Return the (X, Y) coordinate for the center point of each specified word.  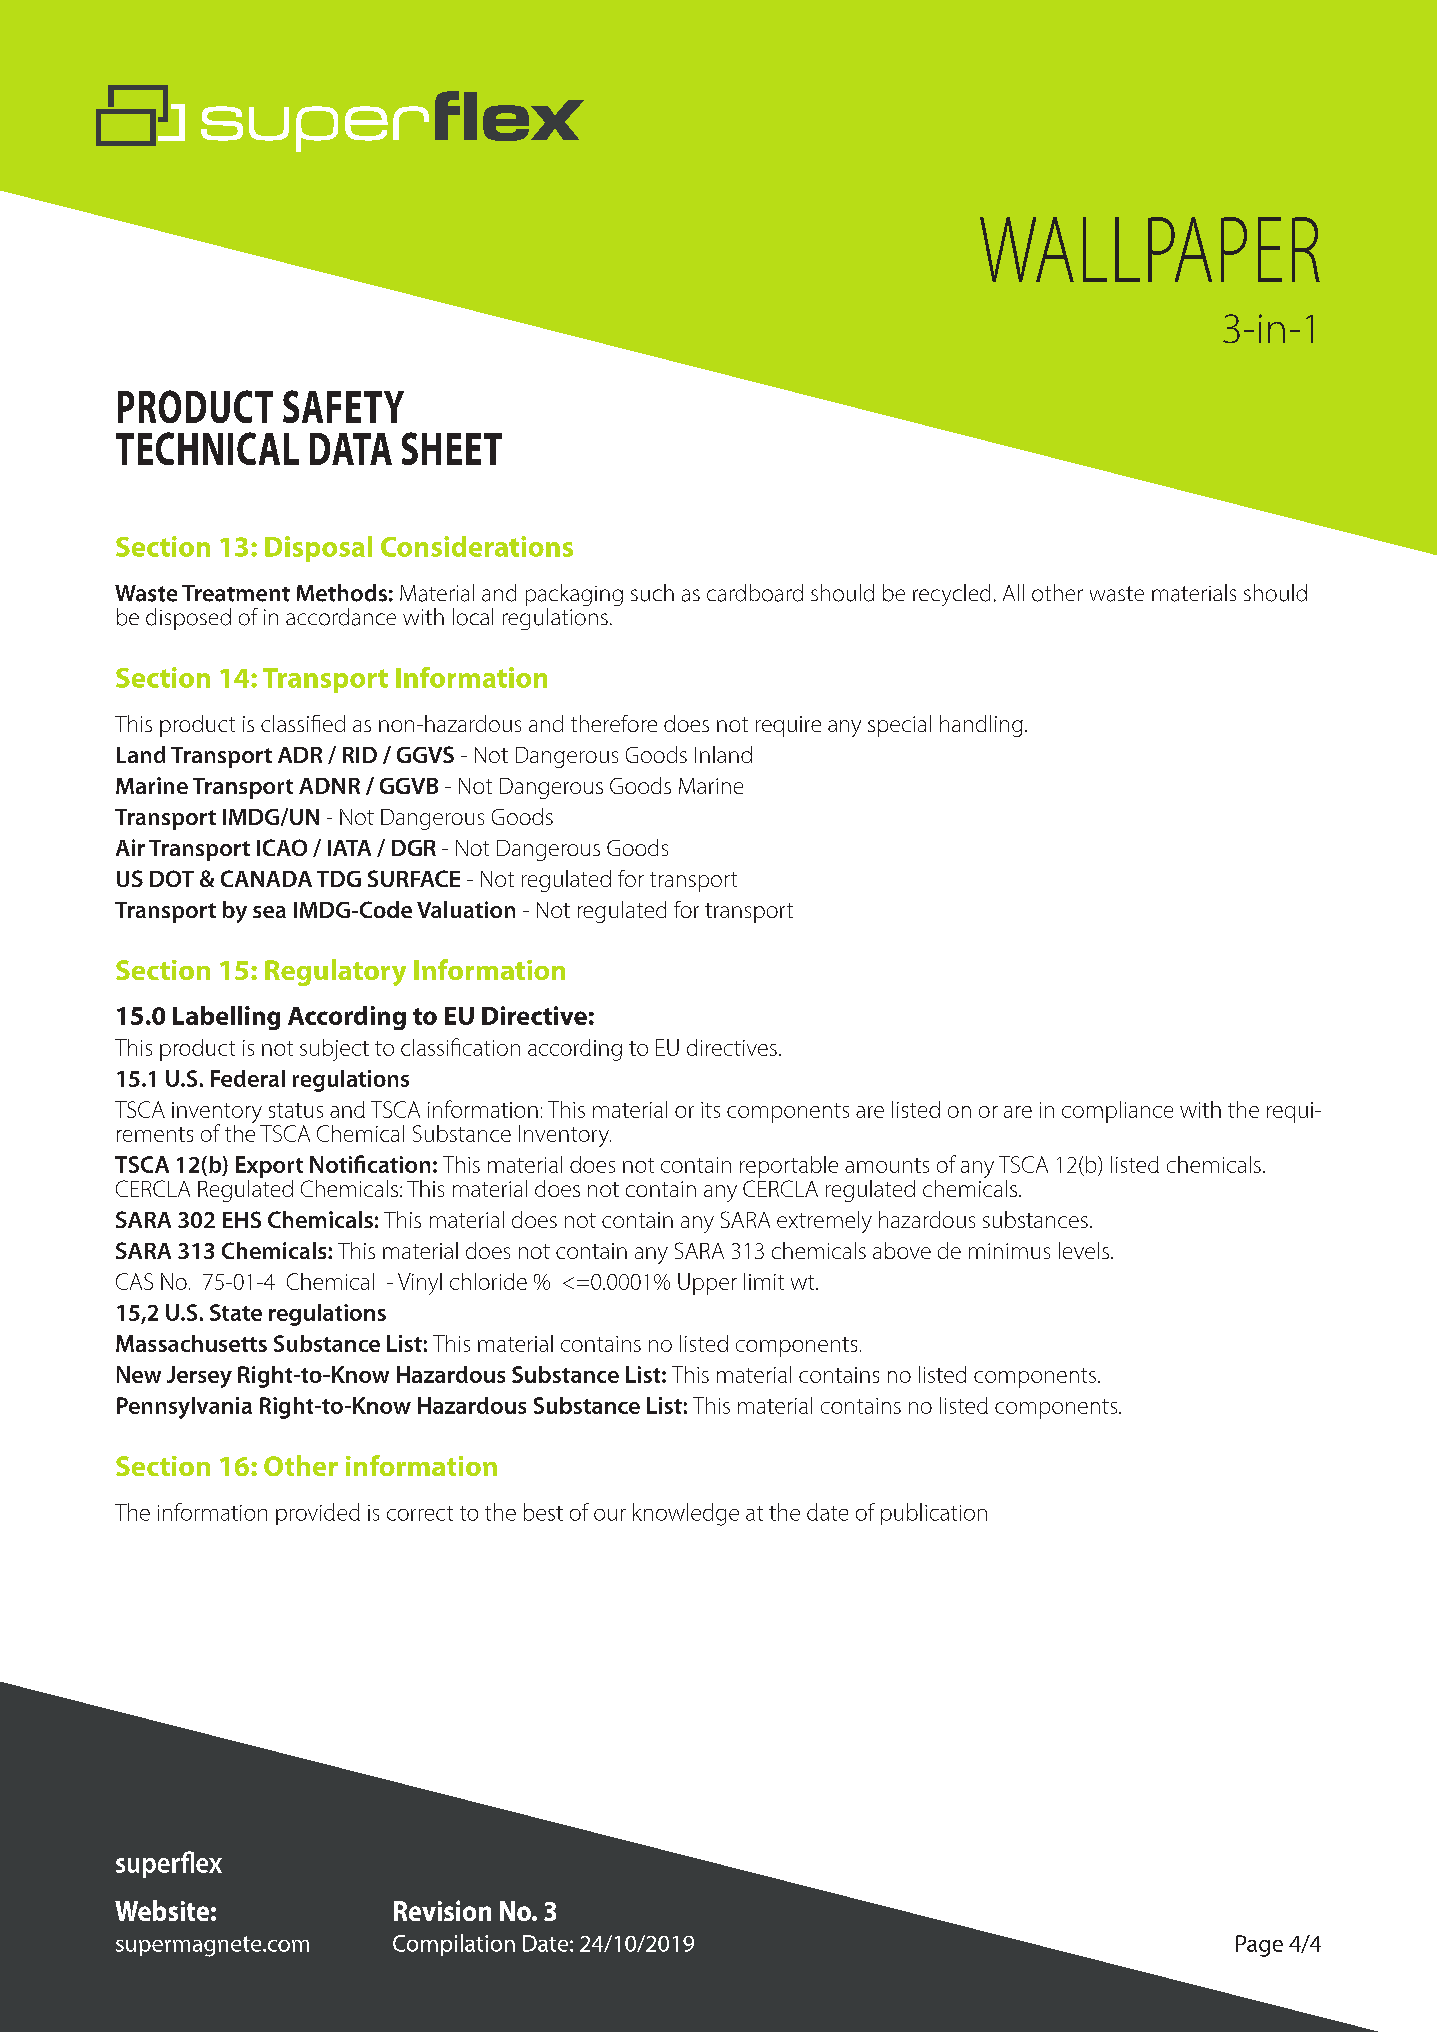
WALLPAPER (1150, 249)
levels (1085, 1250)
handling (981, 726)
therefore (614, 723)
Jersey (199, 1377)
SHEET (452, 448)
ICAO (282, 847)
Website (162, 1910)
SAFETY (343, 406)
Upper (707, 1284)
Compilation (454, 1945)
